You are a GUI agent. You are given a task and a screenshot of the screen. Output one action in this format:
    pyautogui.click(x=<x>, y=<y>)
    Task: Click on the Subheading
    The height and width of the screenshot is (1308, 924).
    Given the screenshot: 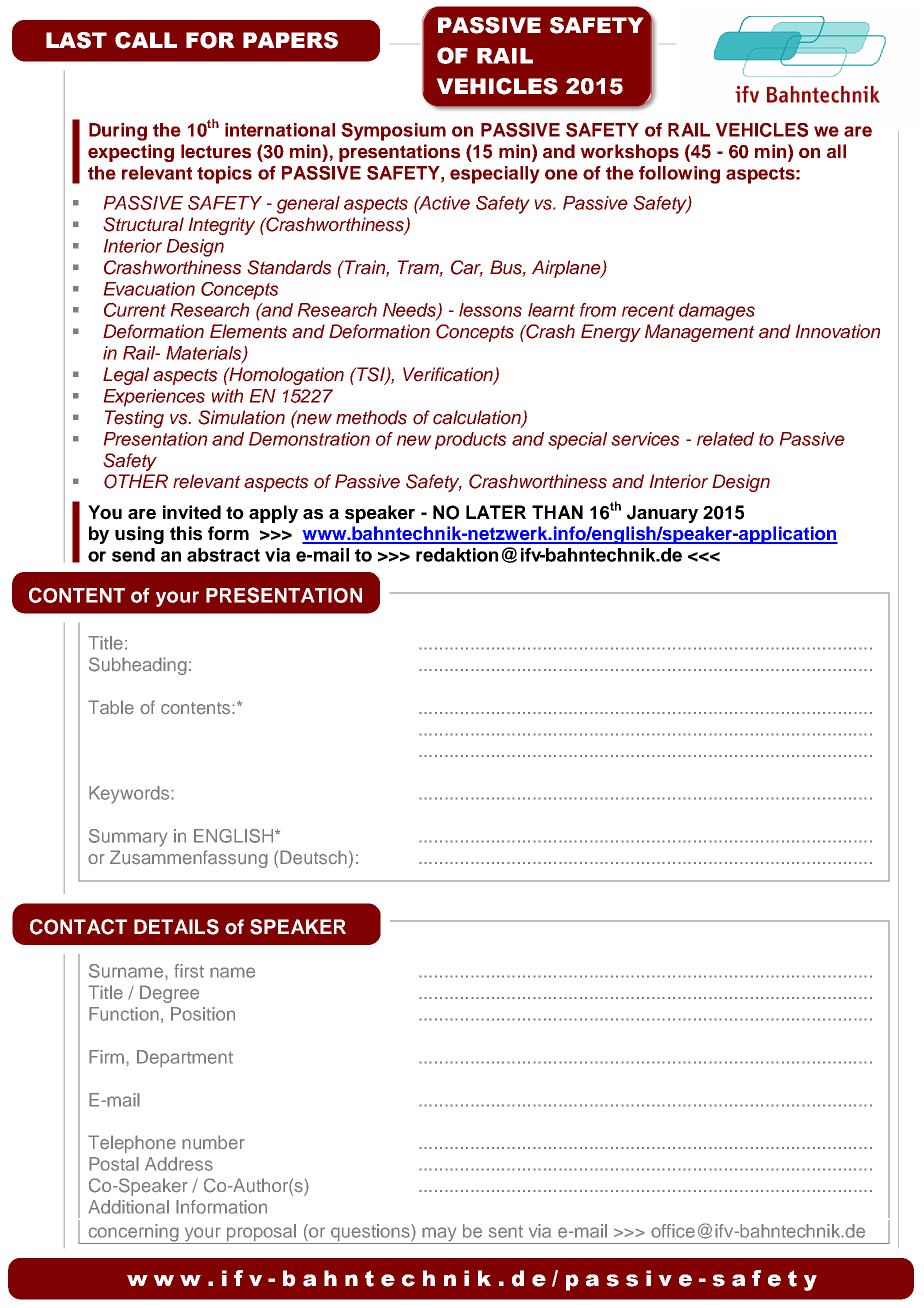 What is the action you would take?
    pyautogui.click(x=138, y=666)
